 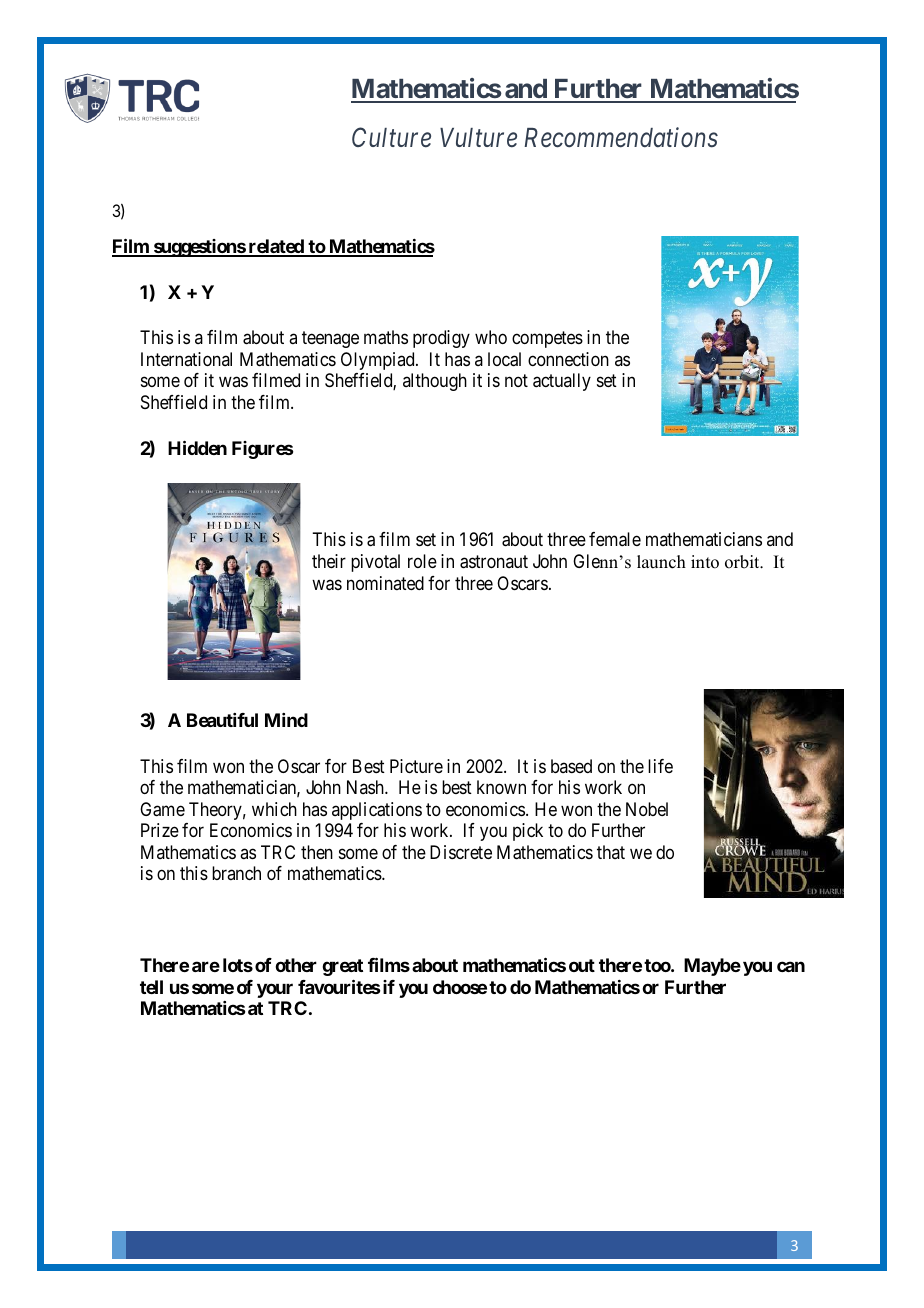 I want to click on although, so click(x=435, y=382).
